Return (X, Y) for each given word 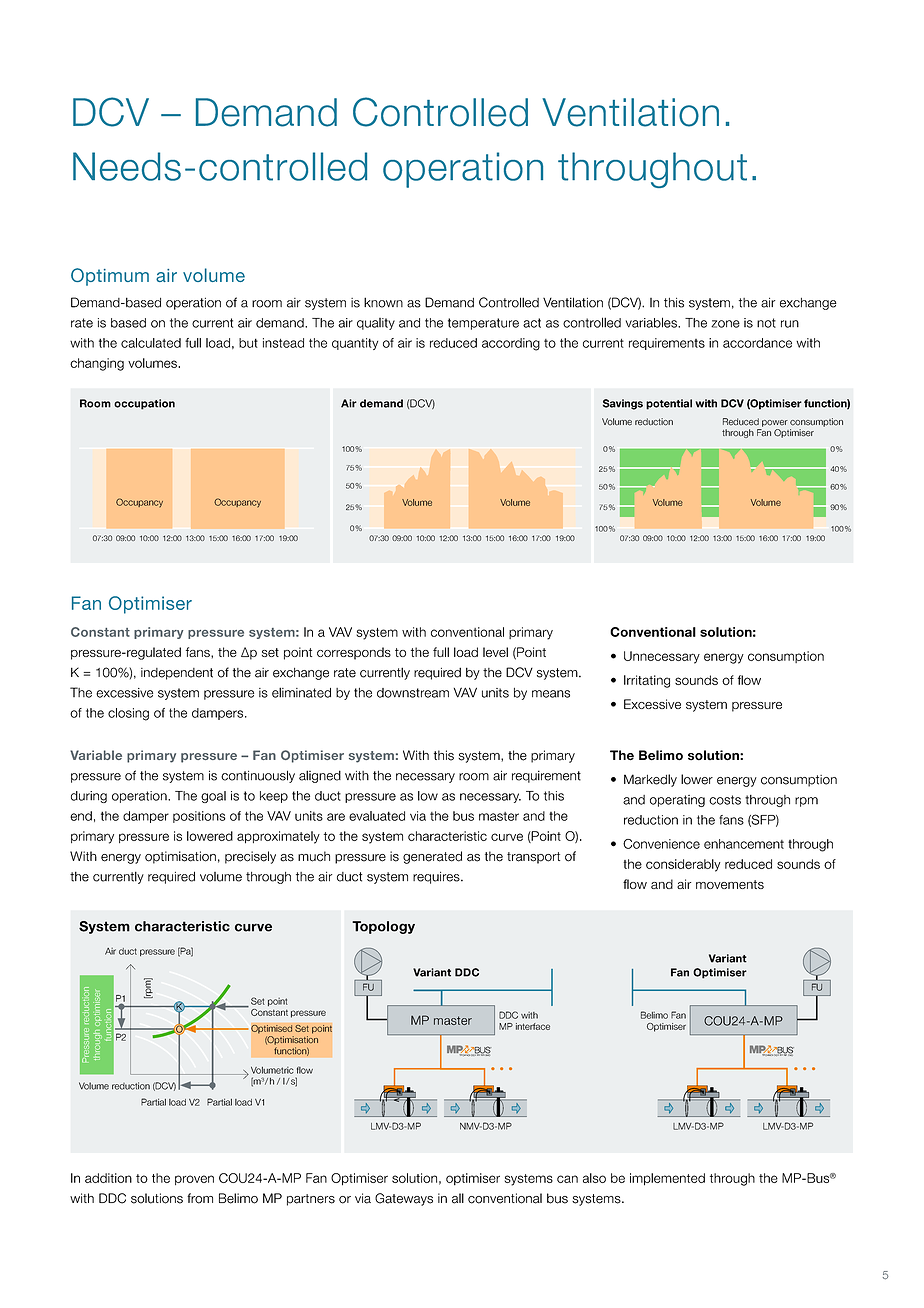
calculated (151, 343)
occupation (144, 404)
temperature (483, 324)
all (458, 1198)
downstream (413, 693)
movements (730, 884)
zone (725, 324)
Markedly (650, 780)
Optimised (272, 1029)
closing (128, 714)
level (495, 652)
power (775, 423)
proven (194, 1180)
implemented (667, 1179)
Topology (383, 927)
